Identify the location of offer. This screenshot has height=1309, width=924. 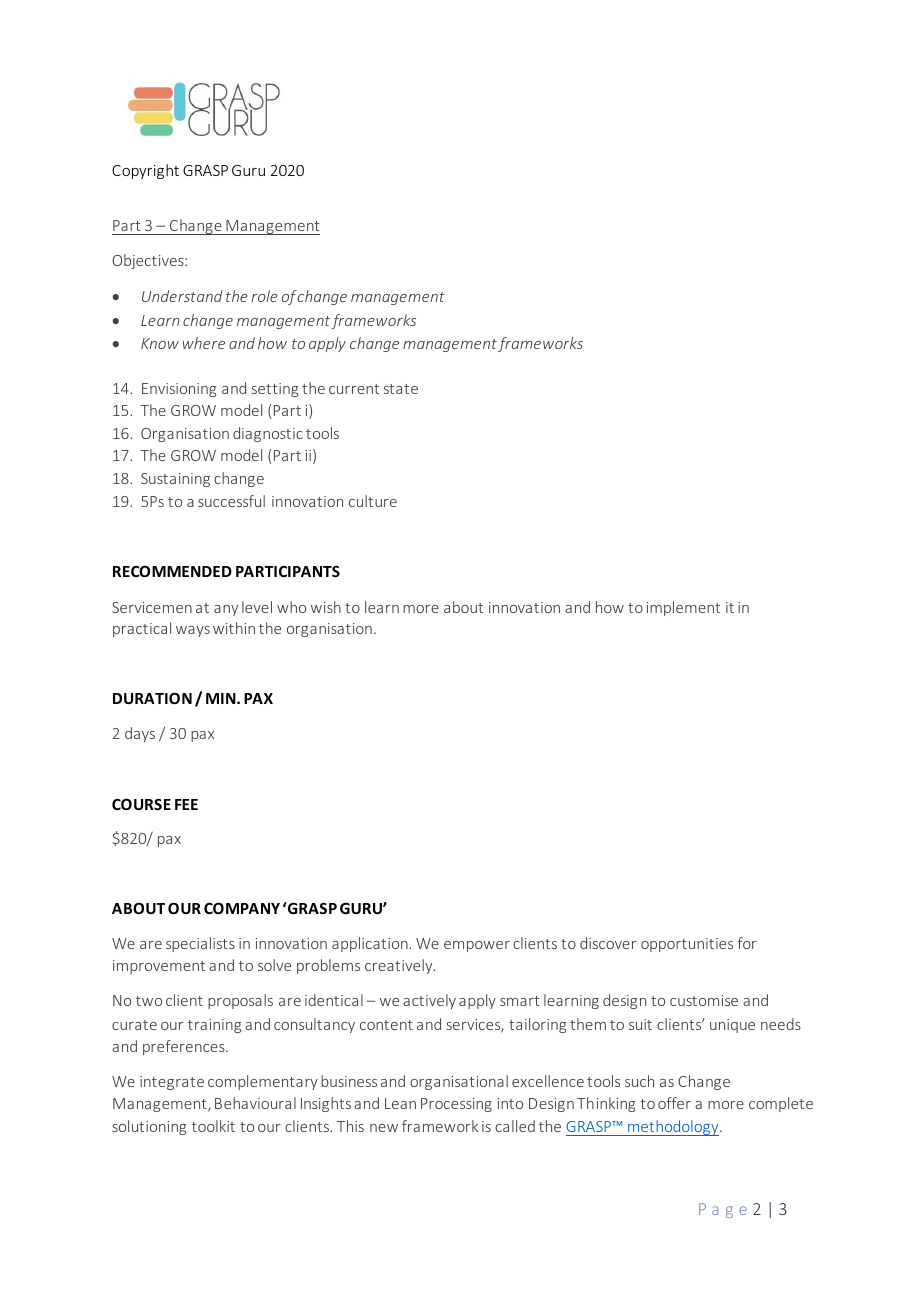
(674, 1103).
